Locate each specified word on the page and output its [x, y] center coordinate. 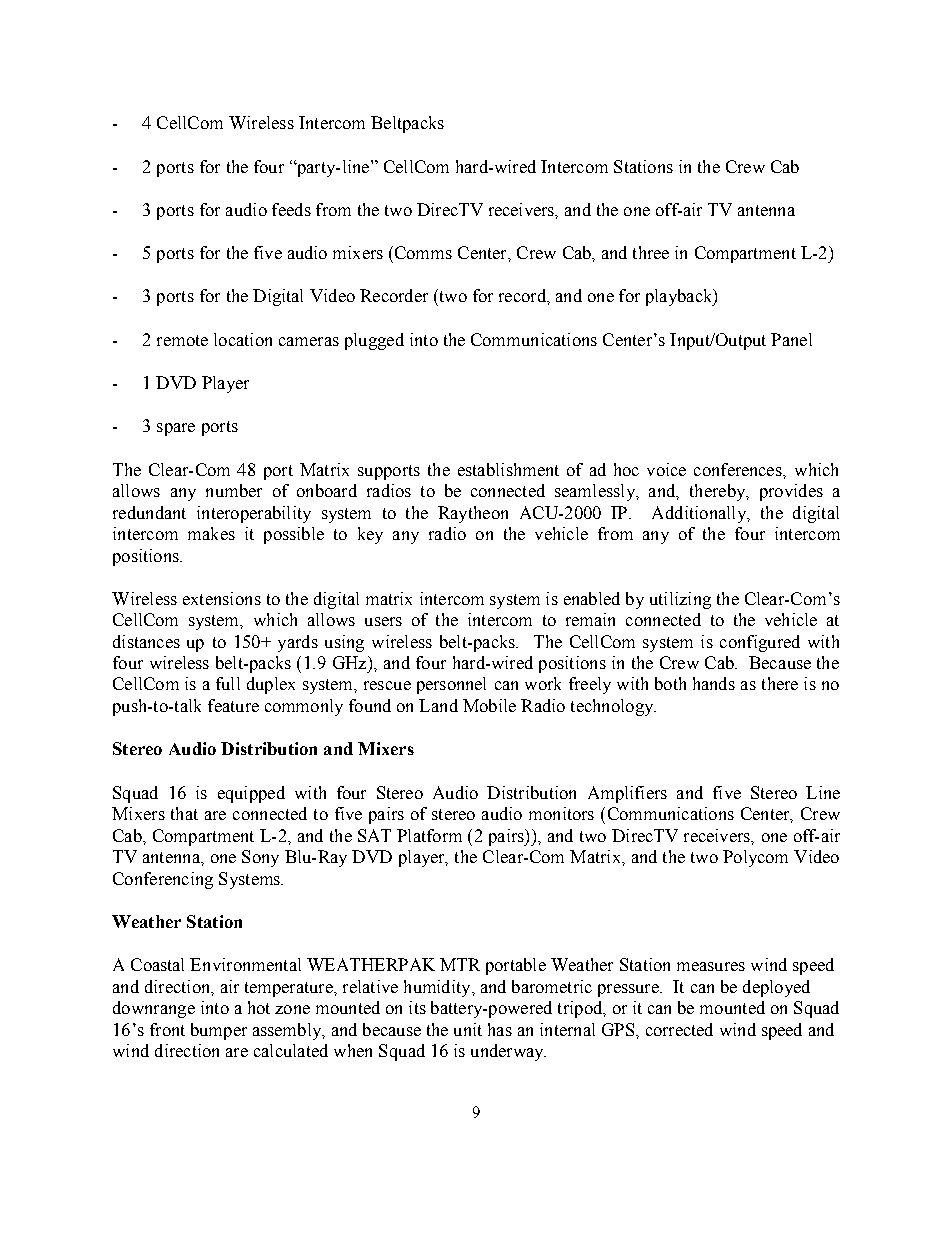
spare [176, 429]
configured [760, 643]
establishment [508, 469]
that [184, 813]
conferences [739, 470]
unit [468, 1029]
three [651, 252]
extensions [222, 598]
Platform [429, 835]
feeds [291, 209]
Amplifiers [627, 794]
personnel [451, 685]
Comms [423, 252]
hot [259, 1007]
